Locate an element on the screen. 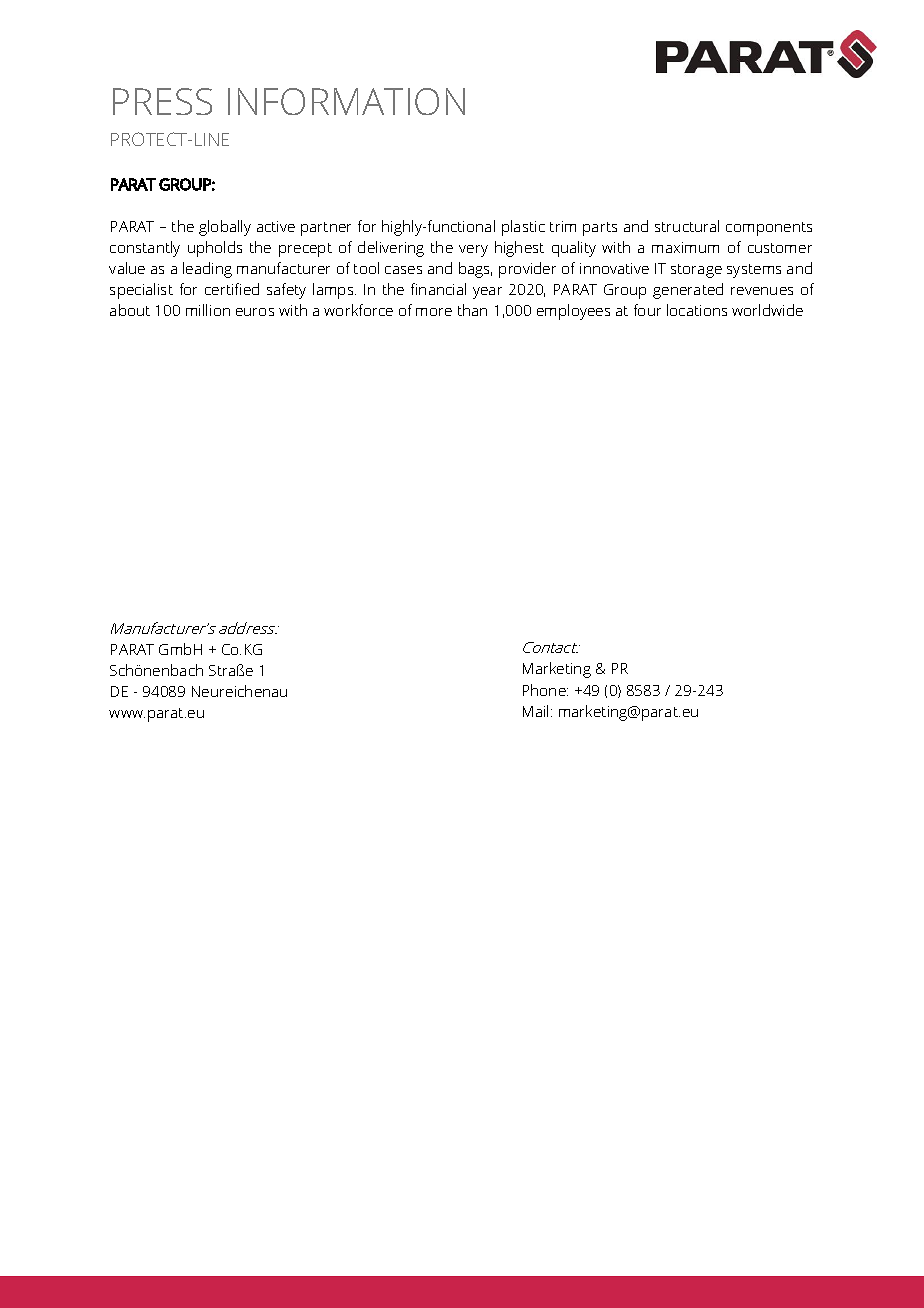 The height and width of the screenshot is (1308, 924). Mail is located at coordinates (535, 711).
